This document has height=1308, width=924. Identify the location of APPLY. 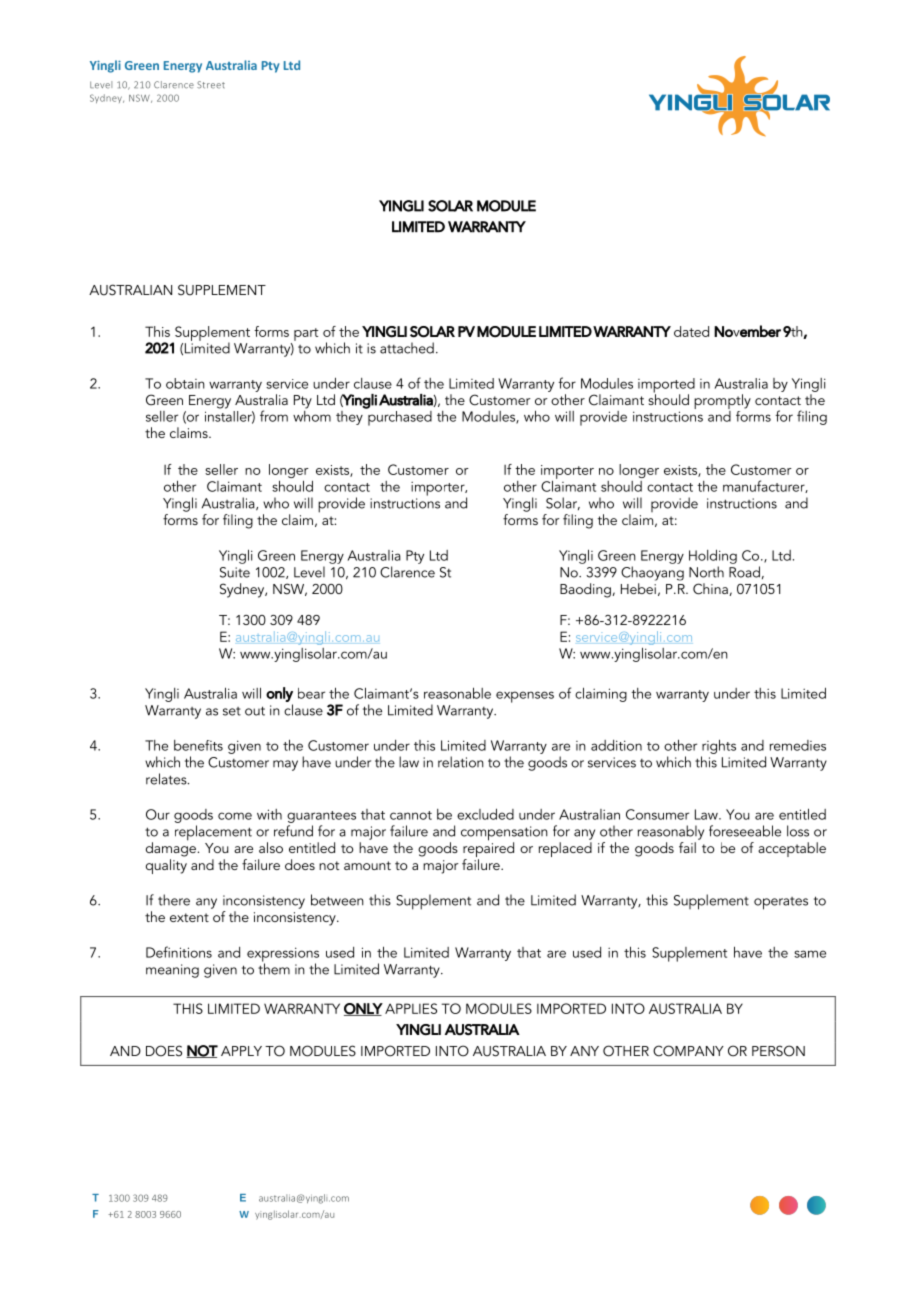
(241, 1051).
